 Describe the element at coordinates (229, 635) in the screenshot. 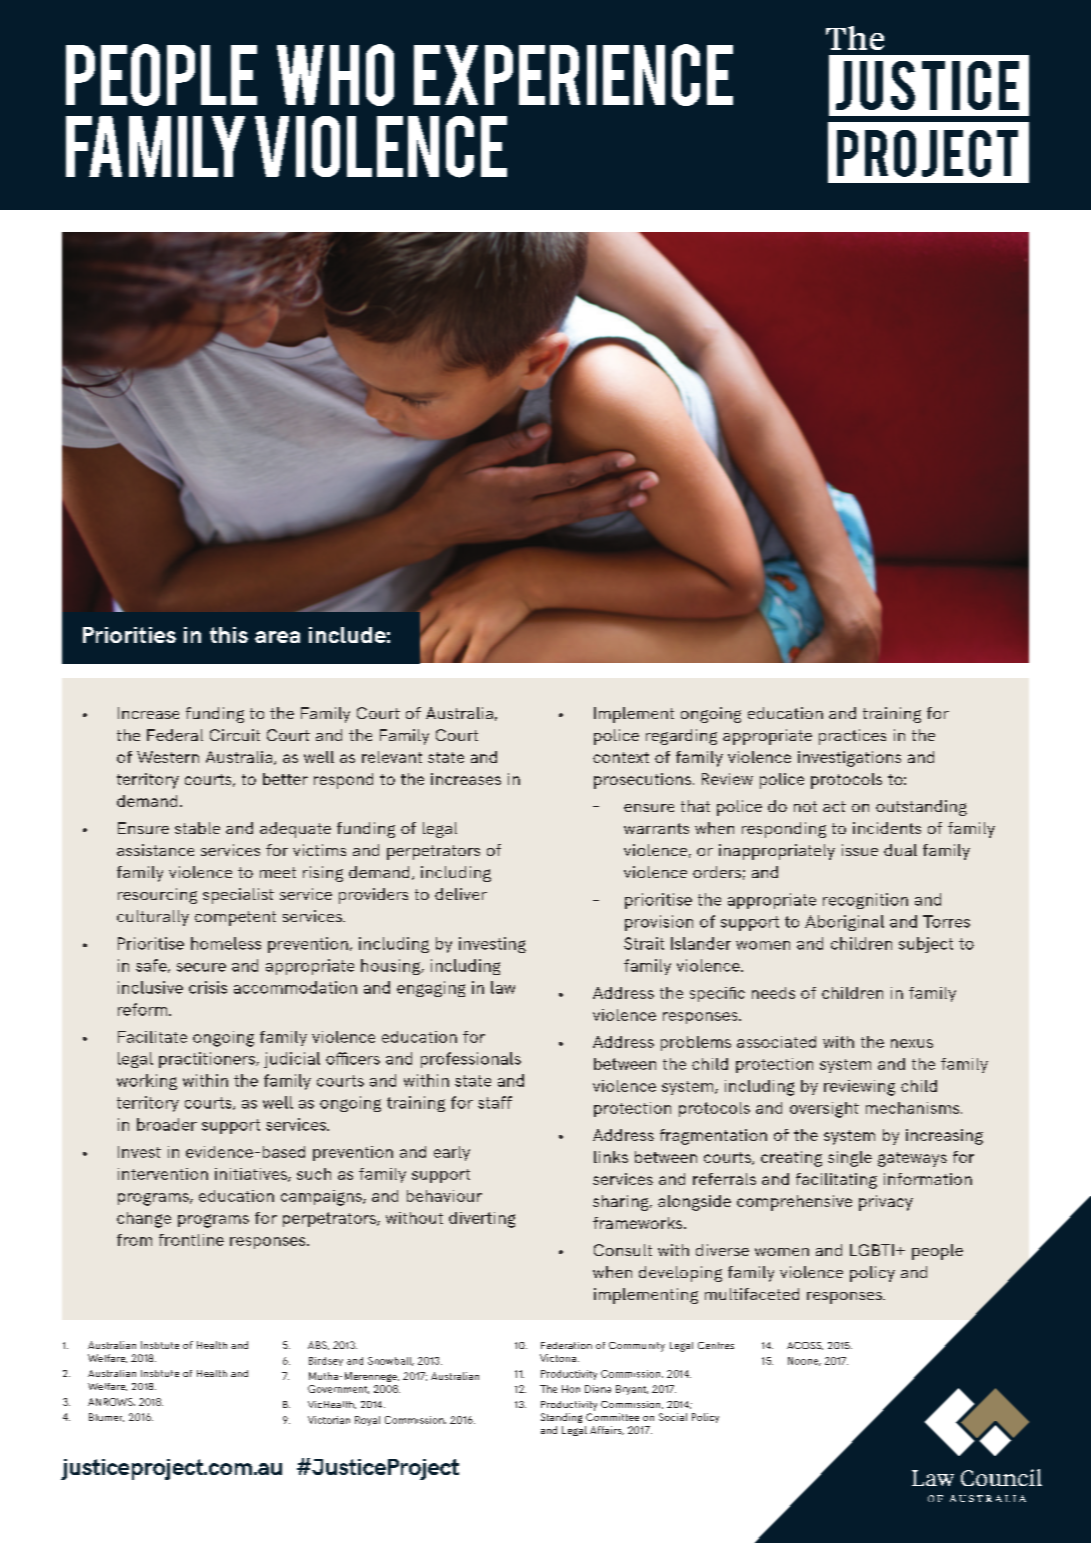

I see `this` at that location.
